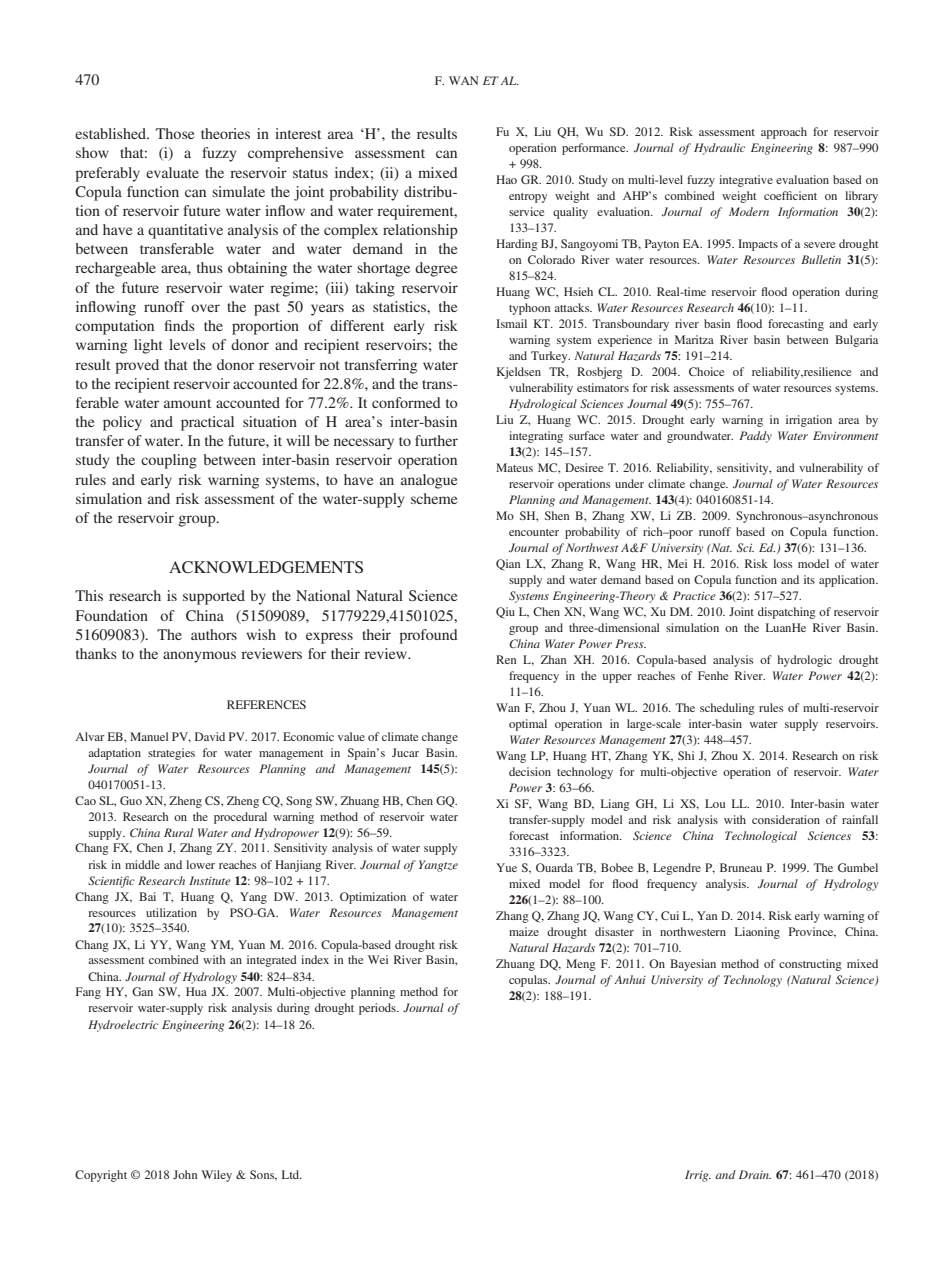  Describe the element at coordinates (506, 179) in the screenshot. I see `Hao` at that location.
